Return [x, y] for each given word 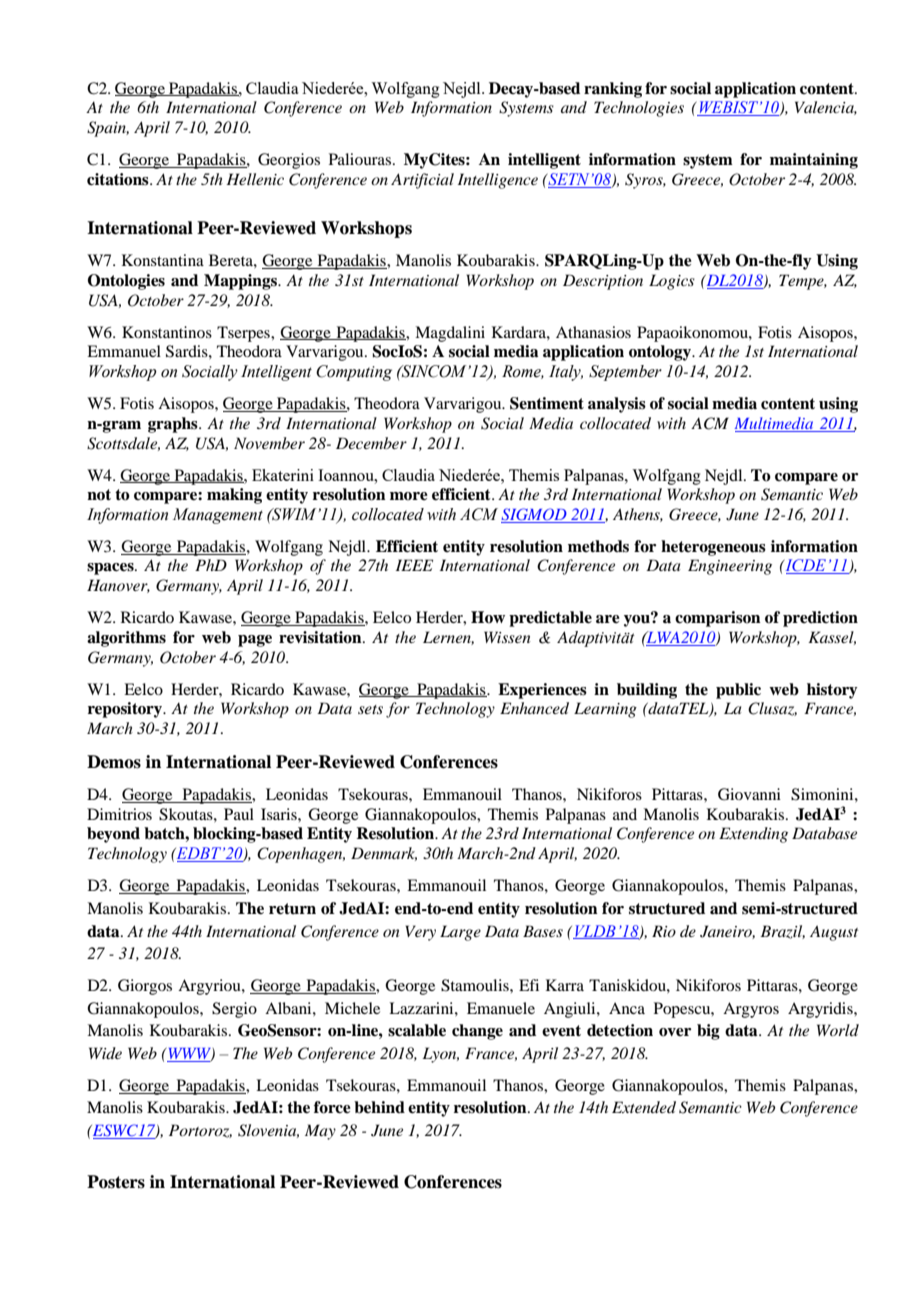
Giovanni [749, 794]
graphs [174, 425]
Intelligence [498, 181]
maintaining [814, 161]
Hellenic [255, 179]
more [409, 496]
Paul [239, 814]
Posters [116, 1182]
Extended [644, 1107]
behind [379, 1107]
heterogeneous [713, 548]
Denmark [384, 854]
